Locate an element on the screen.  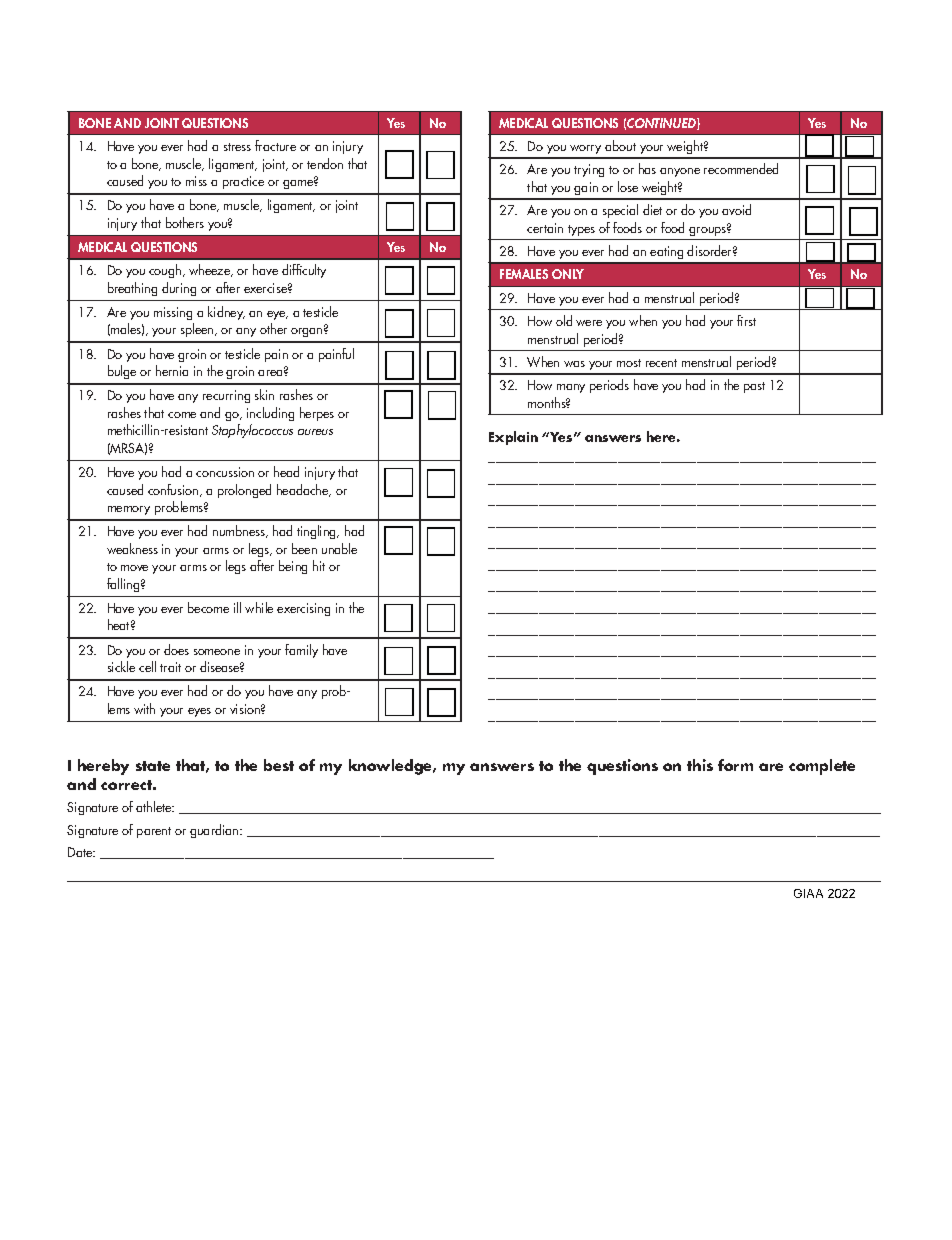
recommended is located at coordinates (741, 168).
